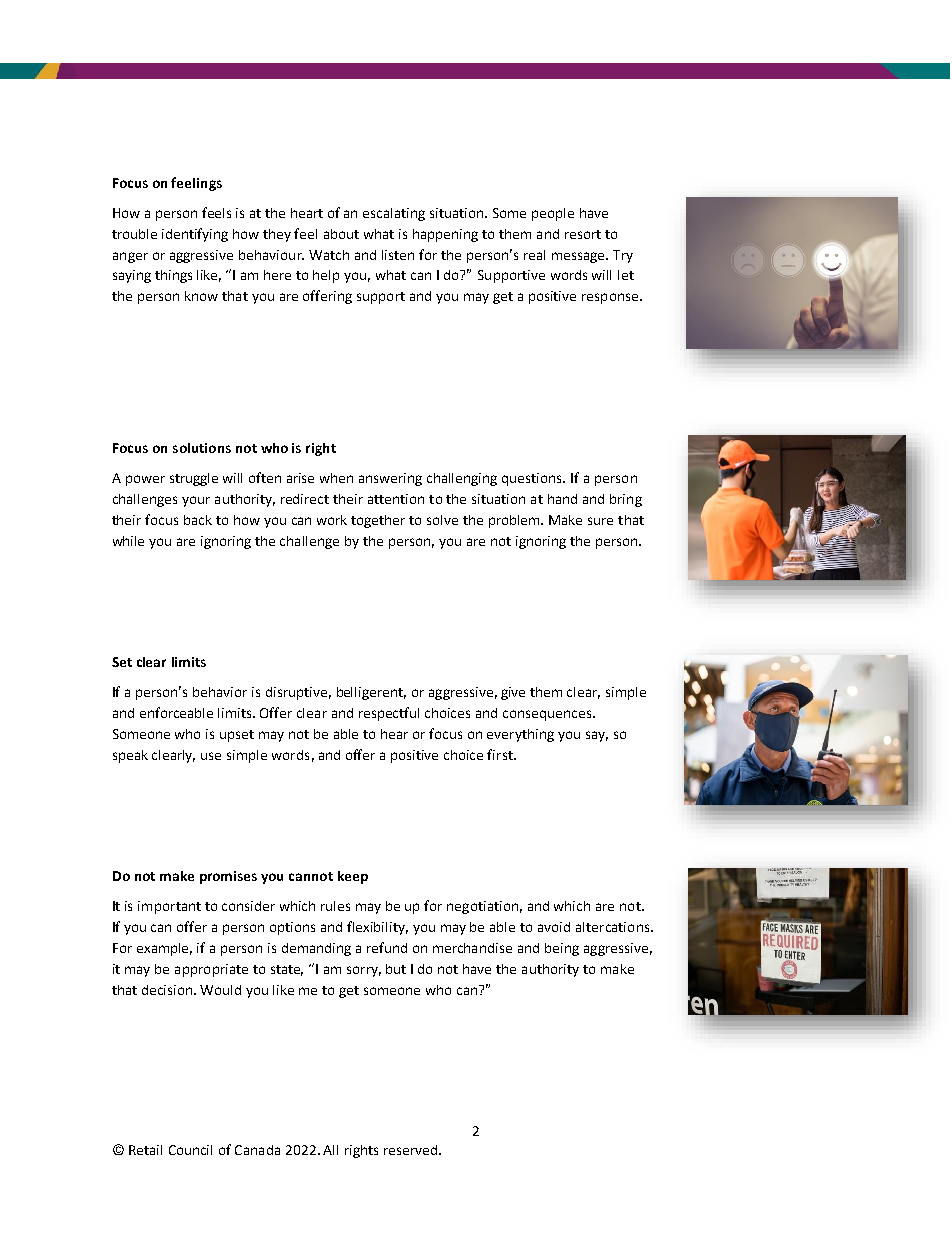  What do you see at coordinates (389, 714) in the image?
I see `respectful` at bounding box center [389, 714].
